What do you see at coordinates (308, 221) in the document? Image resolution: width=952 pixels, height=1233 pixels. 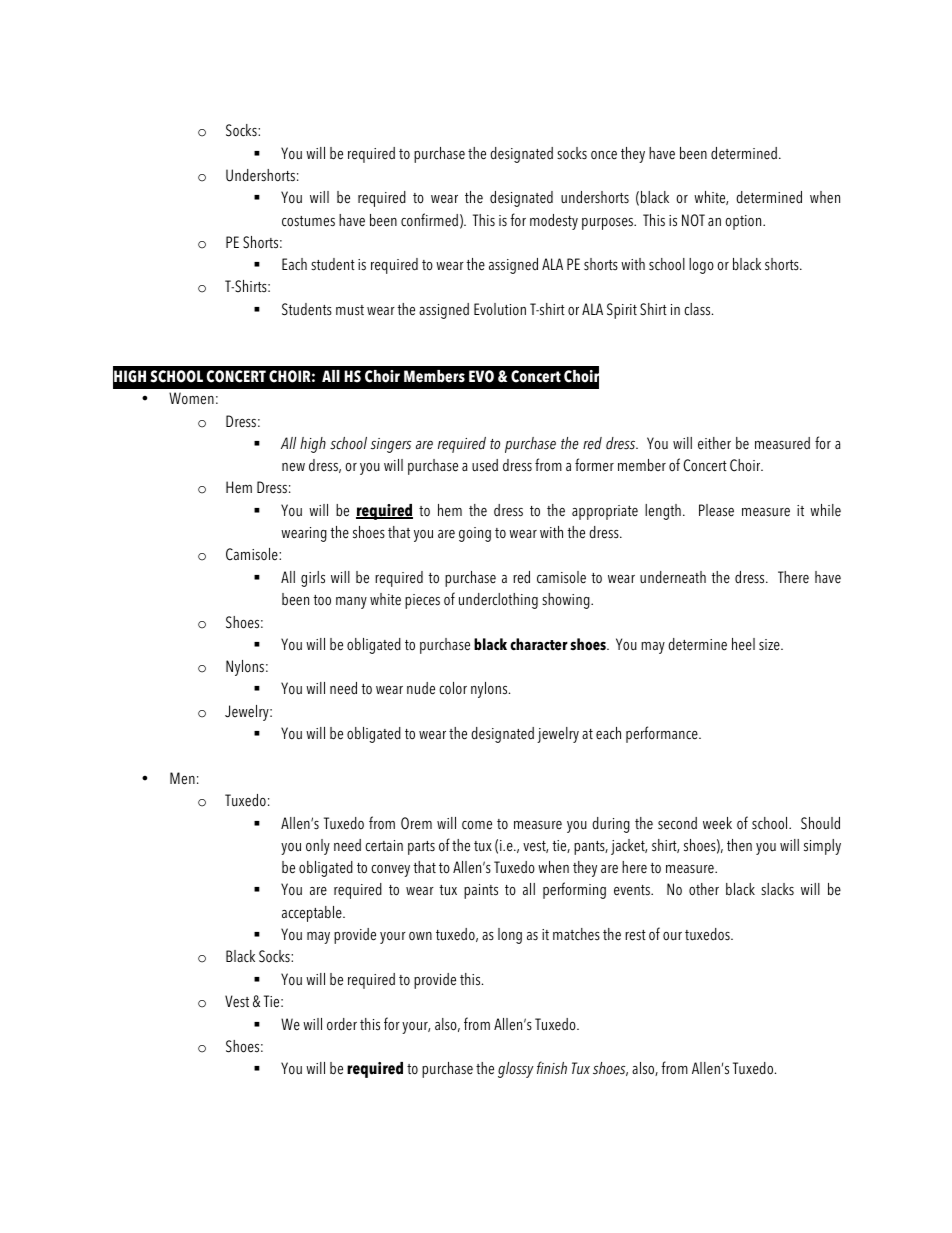 I see `costumes` at bounding box center [308, 221].
